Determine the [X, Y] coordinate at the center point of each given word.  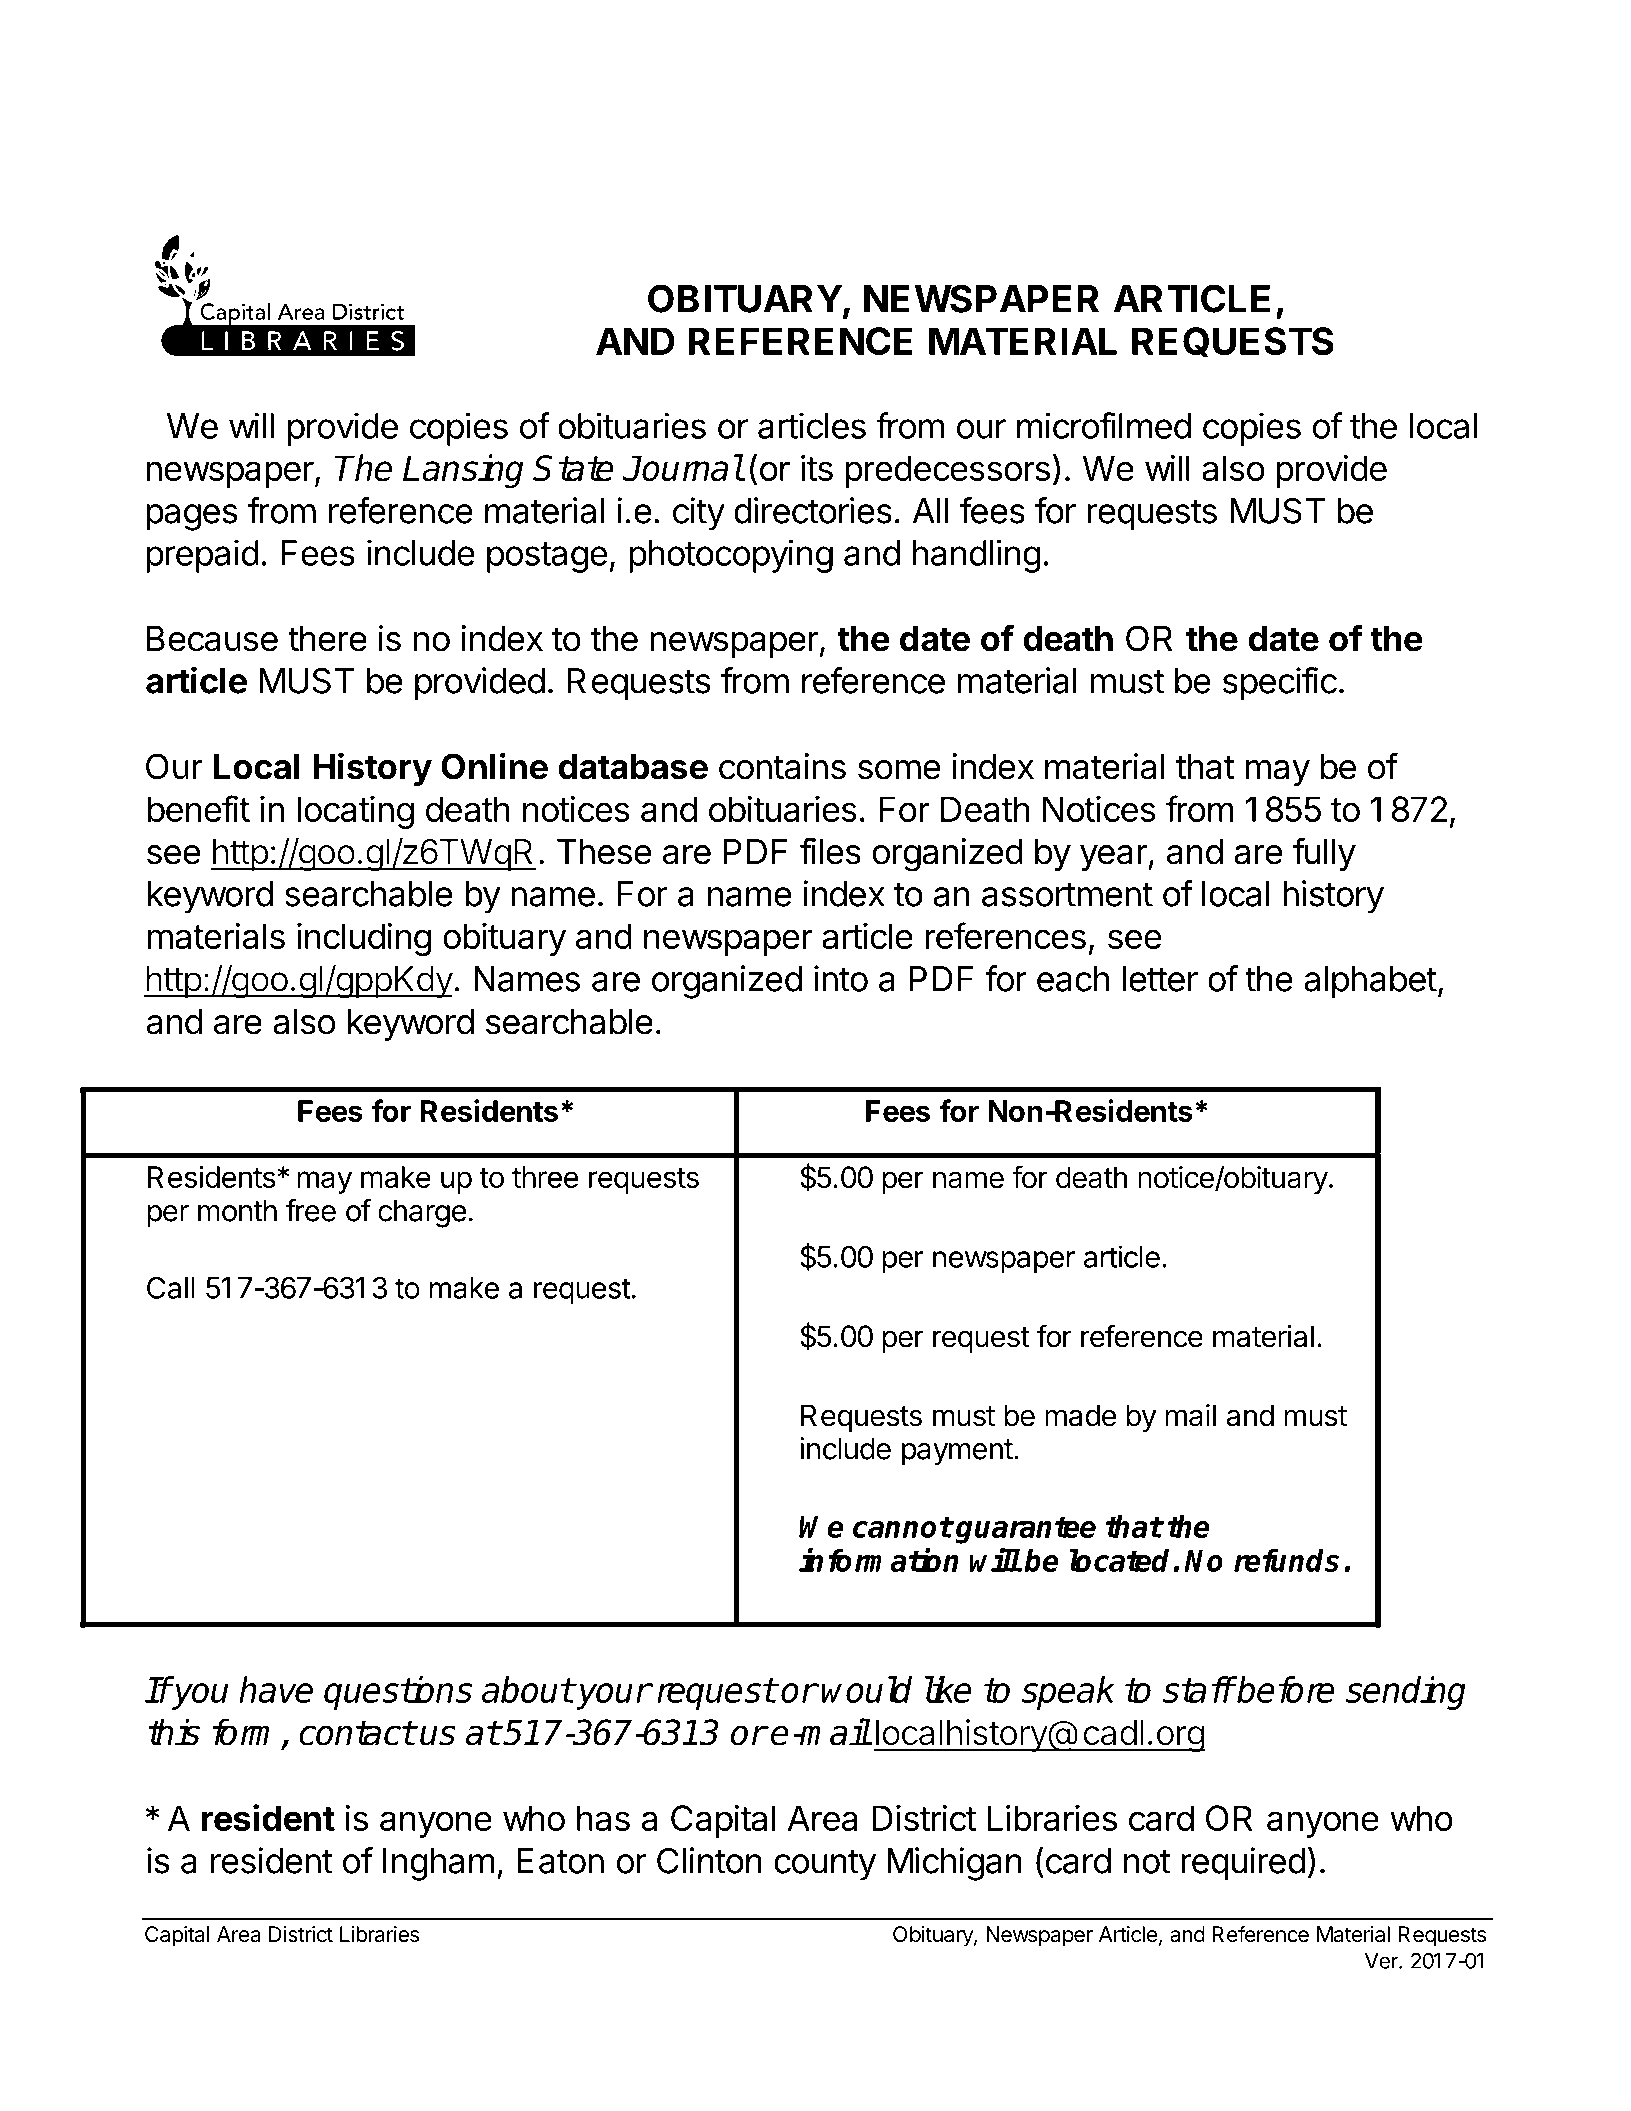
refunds [1286, 1560]
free [310, 1210]
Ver [1382, 1961]
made [1081, 1415]
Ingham [439, 1864]
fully [1324, 854]
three [545, 1177]
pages [191, 517]
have [276, 1689]
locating [356, 812]
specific [1280, 684]
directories [813, 510]
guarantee [1025, 1530]
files [830, 851]
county [825, 1865]
